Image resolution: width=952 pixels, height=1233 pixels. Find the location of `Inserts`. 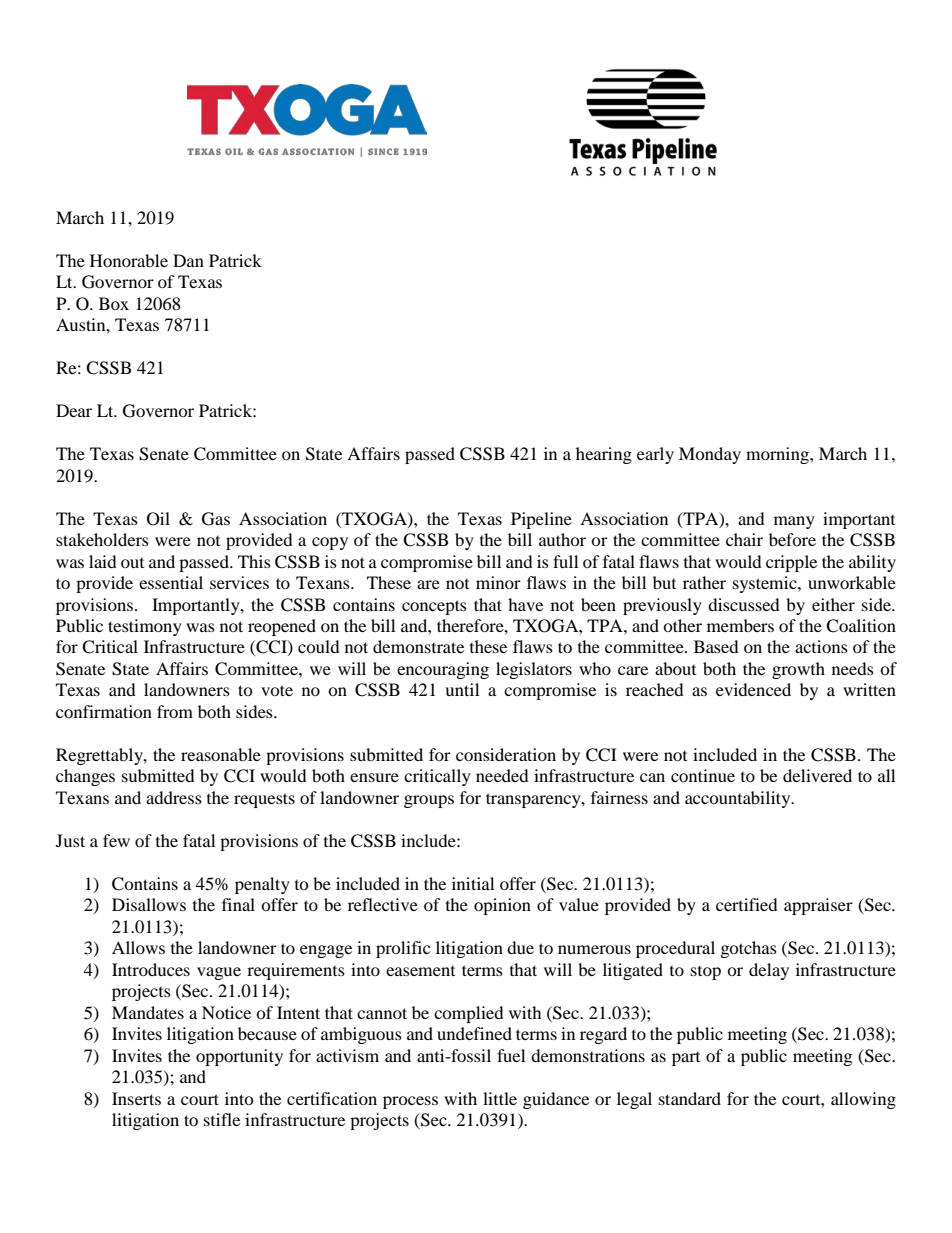

Inserts is located at coordinates (136, 1098).
